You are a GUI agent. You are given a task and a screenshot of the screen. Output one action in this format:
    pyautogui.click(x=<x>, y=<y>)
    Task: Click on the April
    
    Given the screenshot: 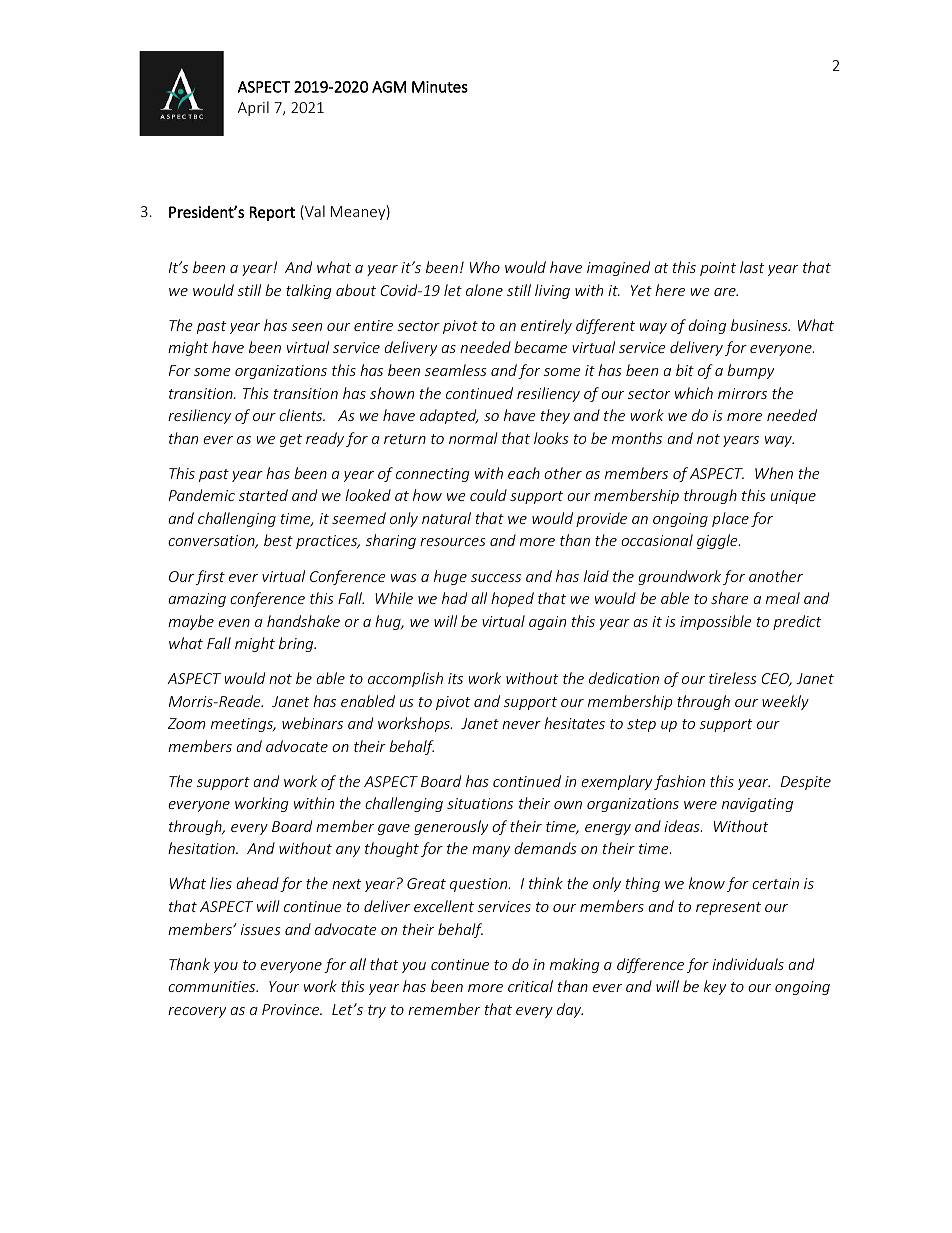 What is the action you would take?
    pyautogui.click(x=253, y=108)
